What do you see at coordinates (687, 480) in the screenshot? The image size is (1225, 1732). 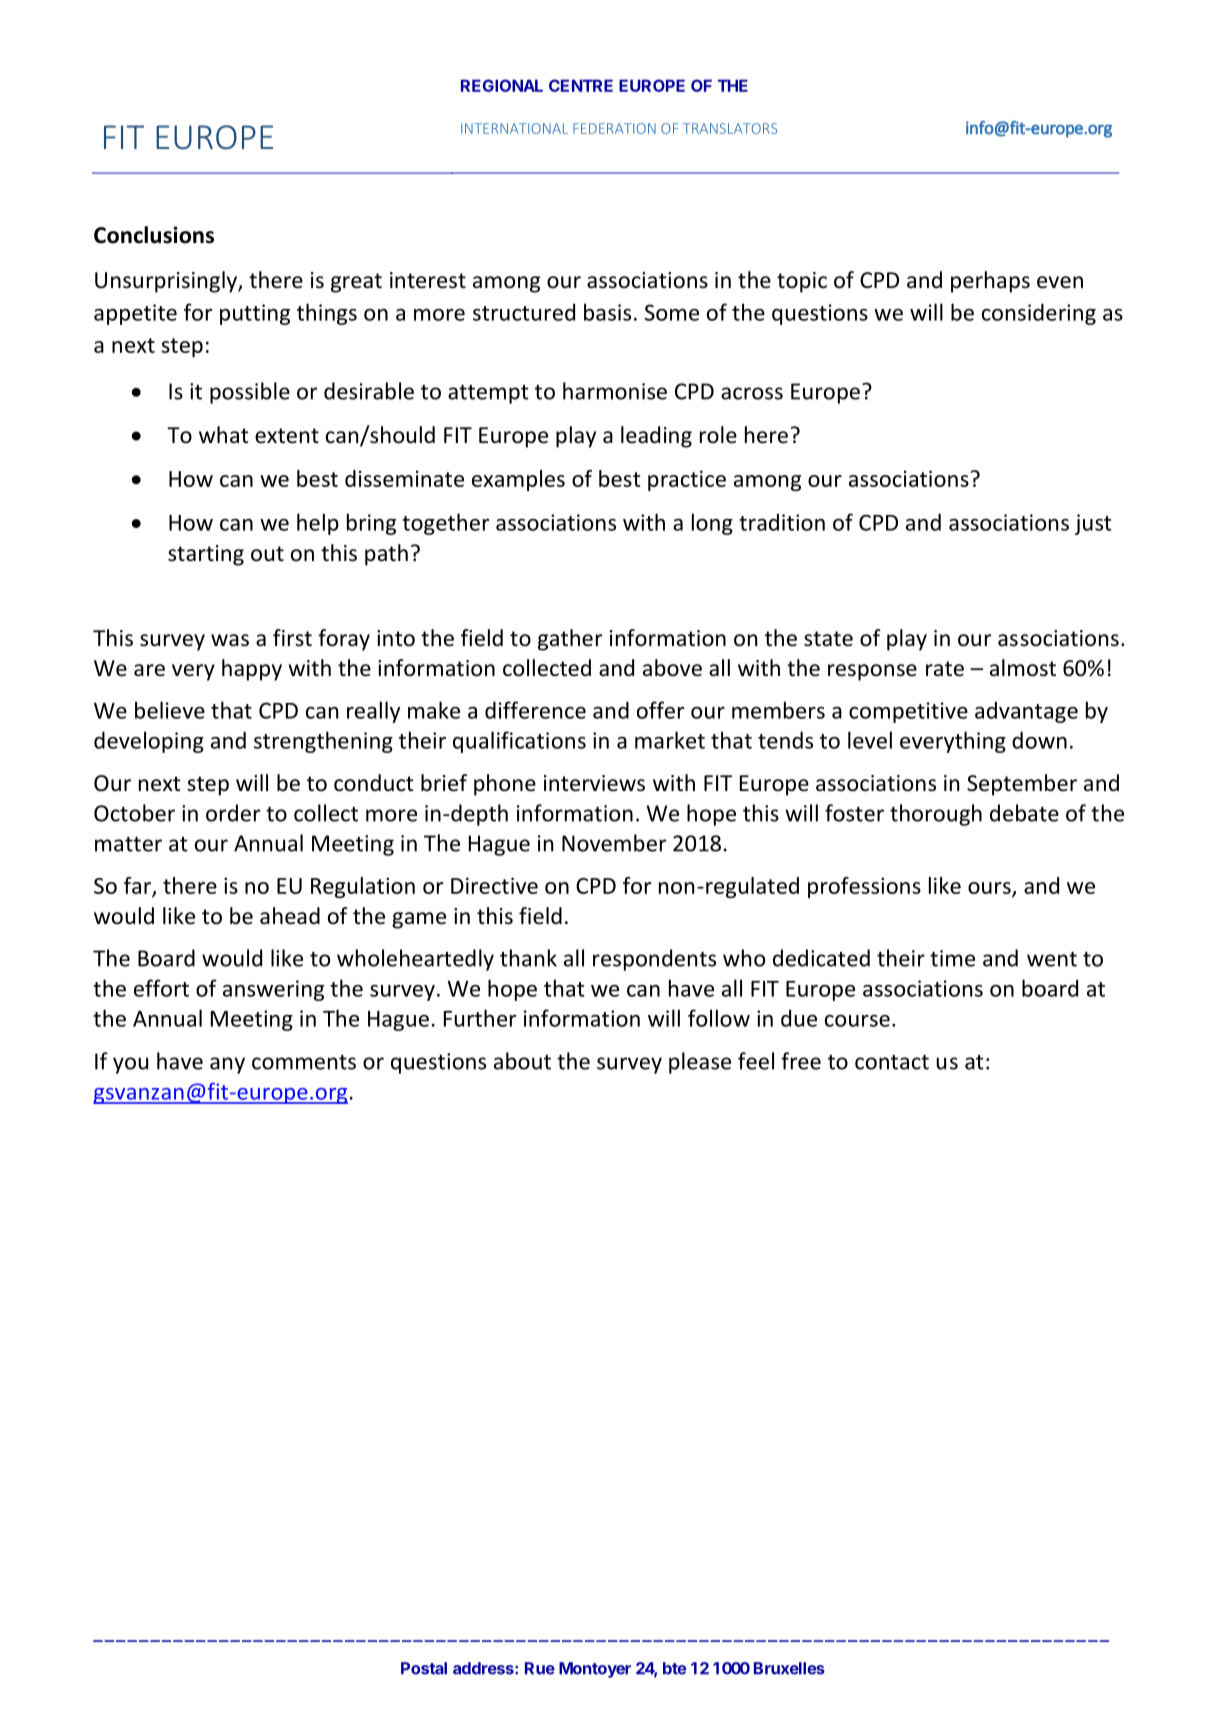 I see `practice` at bounding box center [687, 480].
